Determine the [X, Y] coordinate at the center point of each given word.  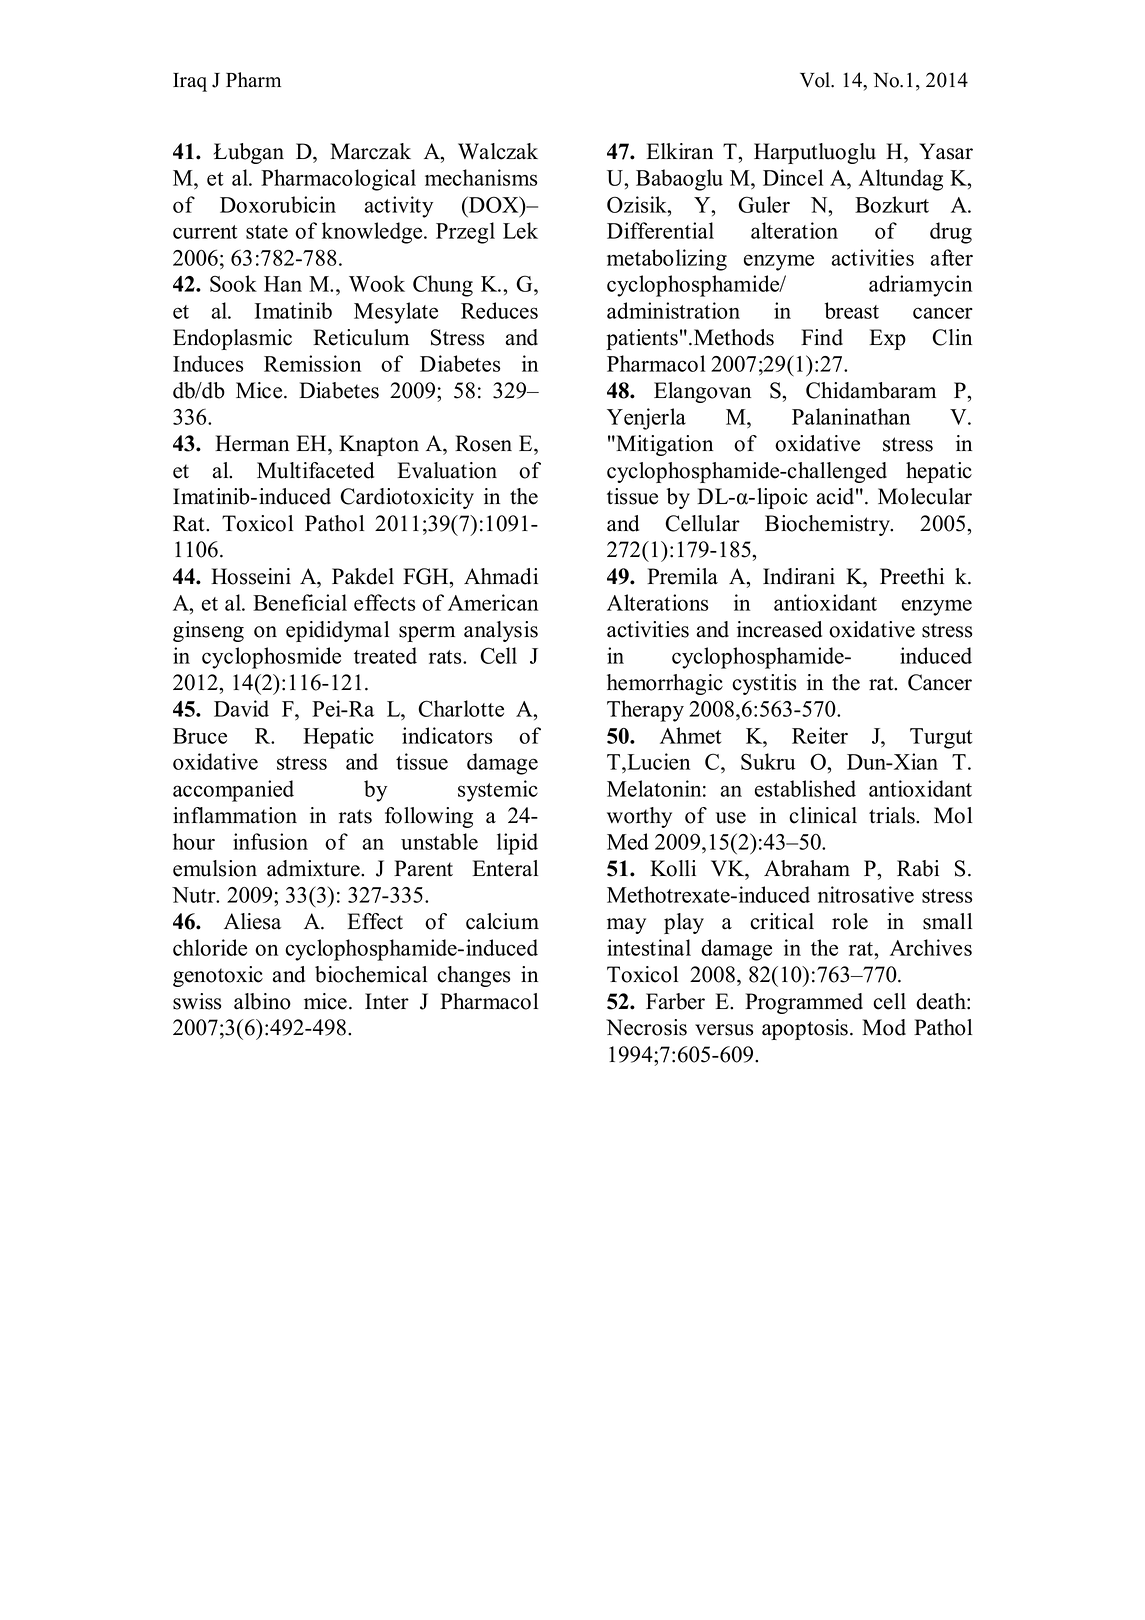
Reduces [499, 310]
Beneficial [300, 602]
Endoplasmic [232, 339]
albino [262, 1001]
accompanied [233, 791]
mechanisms [481, 177]
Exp [887, 339]
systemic [498, 791]
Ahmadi [501, 576]
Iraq [190, 82]
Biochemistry [828, 525]
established [805, 788]
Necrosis [646, 1027]
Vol [816, 80]
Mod [884, 1027]
